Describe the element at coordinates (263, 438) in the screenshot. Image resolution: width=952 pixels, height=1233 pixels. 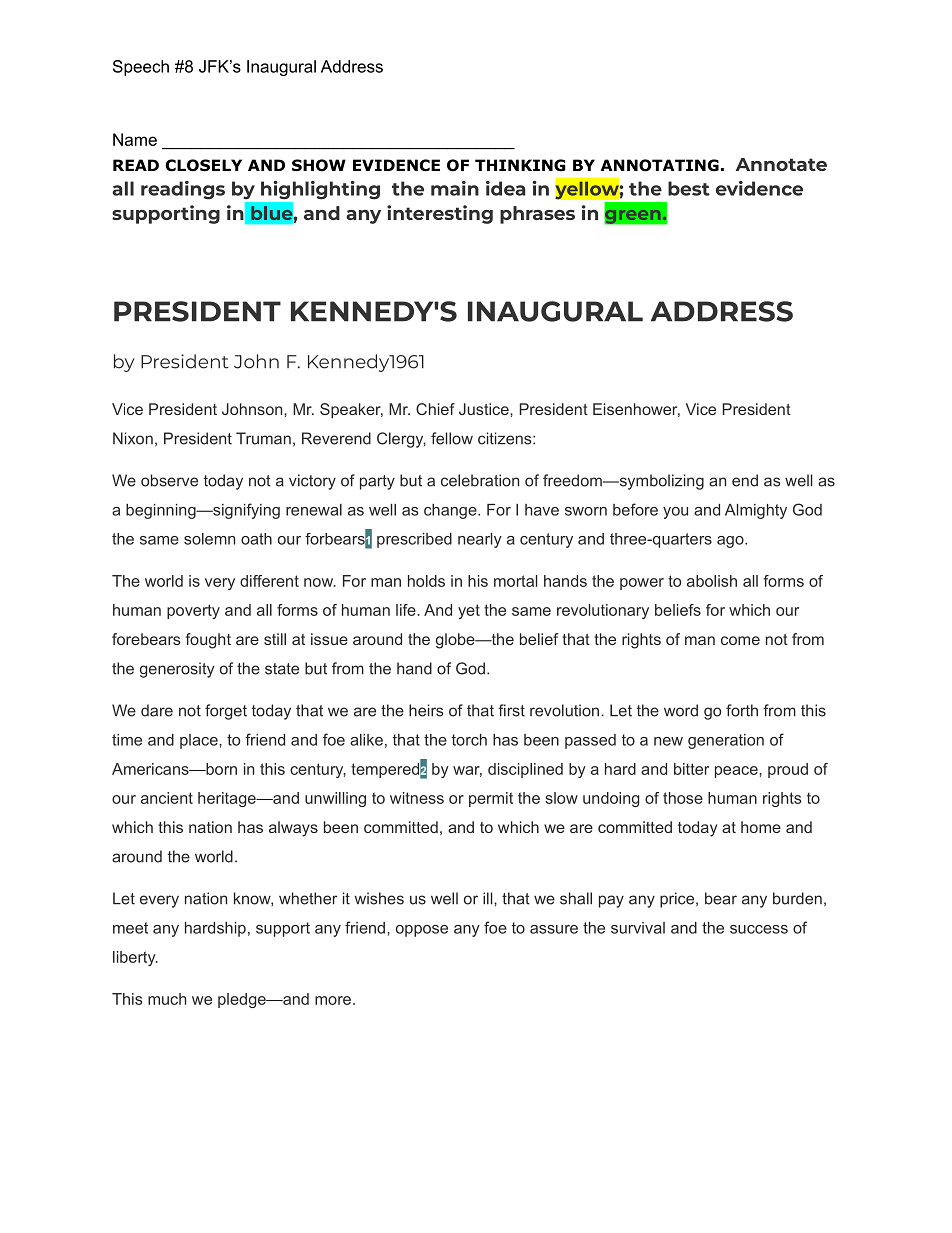
I see `Truman` at that location.
